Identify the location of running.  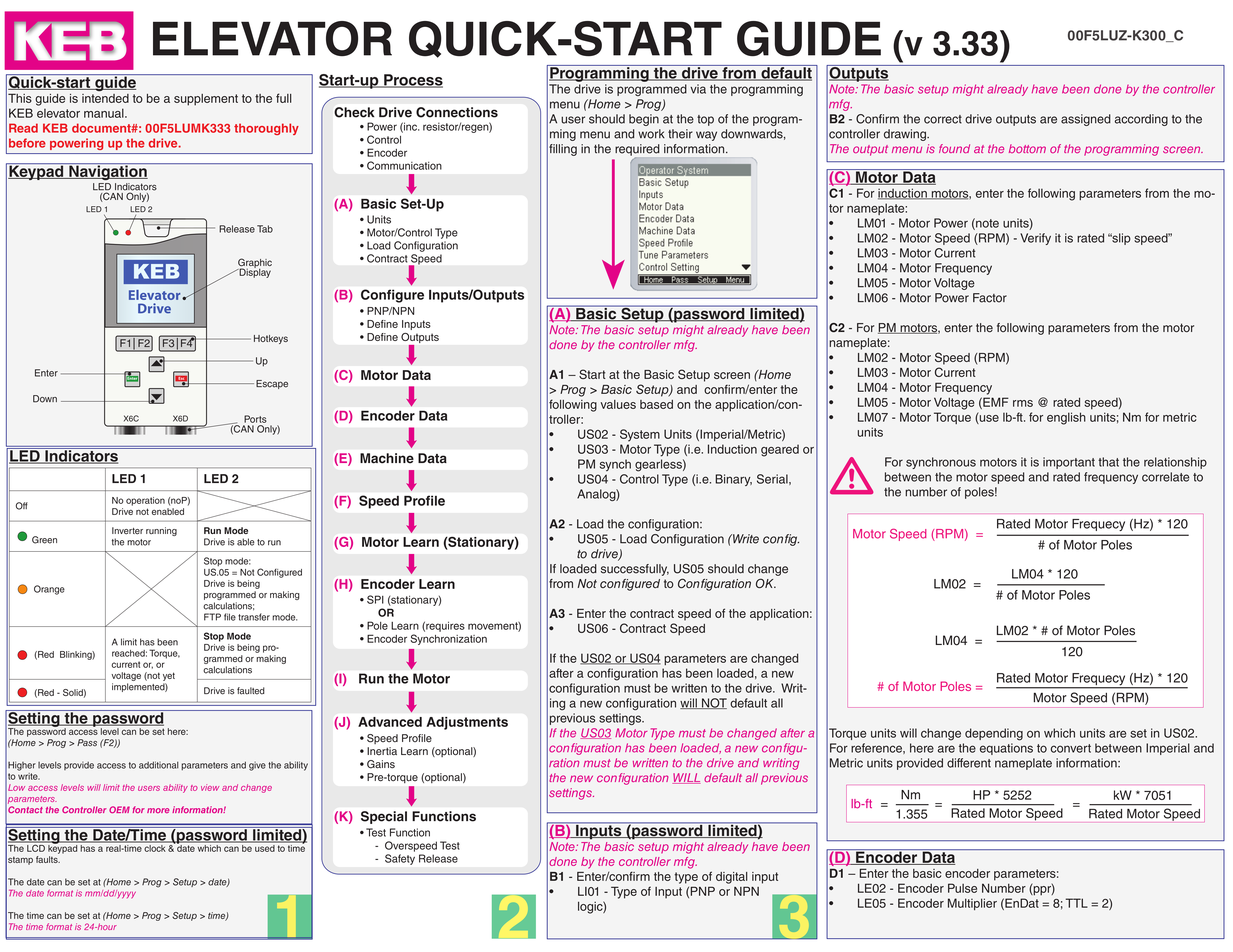
(161, 531).
